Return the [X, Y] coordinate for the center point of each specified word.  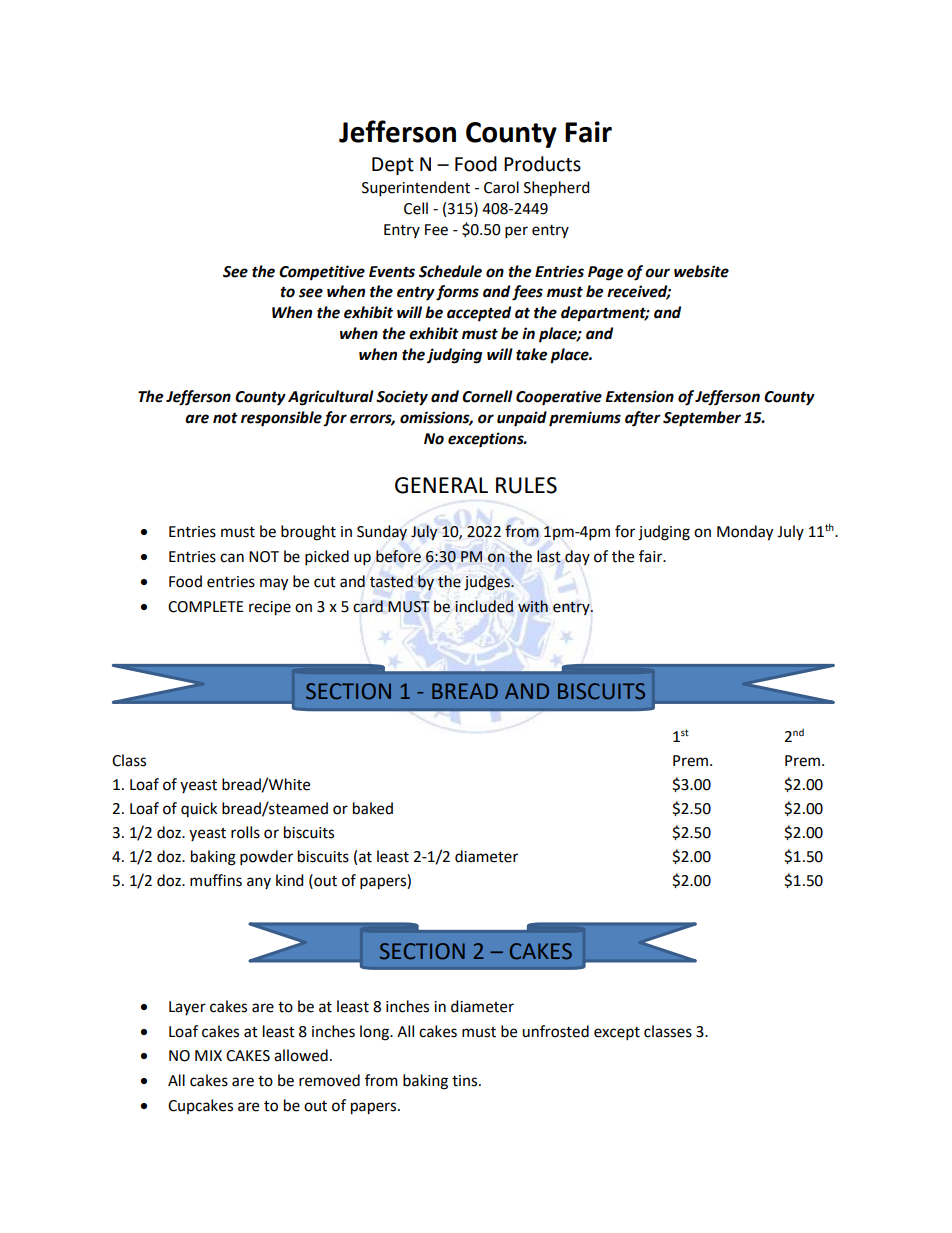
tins [466, 1081]
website [701, 271]
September [702, 419]
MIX [208, 1055]
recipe [270, 608]
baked [373, 808]
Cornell [487, 396]
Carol [501, 187]
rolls [245, 832]
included [484, 606]
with [533, 606]
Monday [745, 533]
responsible [281, 419]
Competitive [322, 273]
